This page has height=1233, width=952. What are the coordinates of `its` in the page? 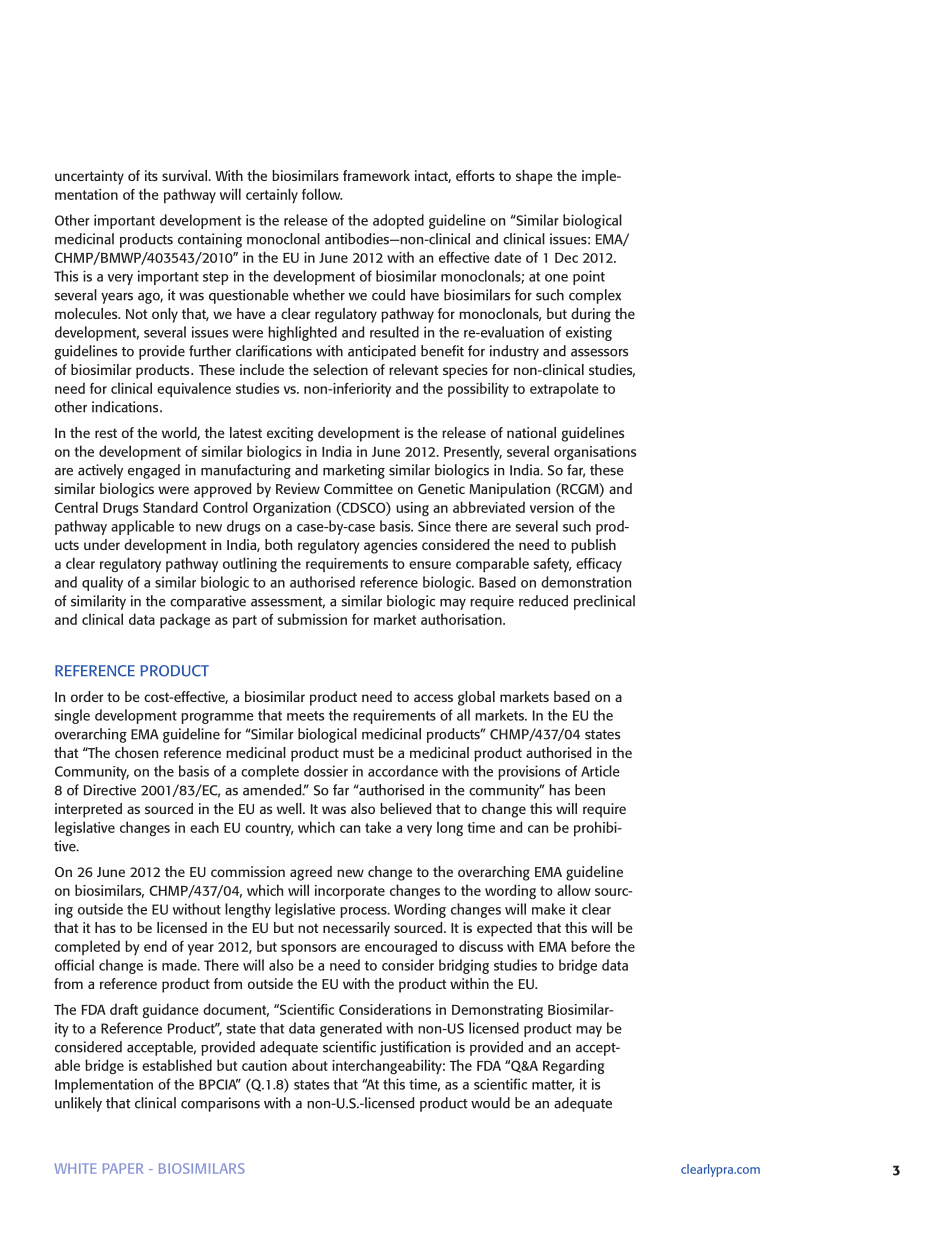 It's located at (151, 175).
